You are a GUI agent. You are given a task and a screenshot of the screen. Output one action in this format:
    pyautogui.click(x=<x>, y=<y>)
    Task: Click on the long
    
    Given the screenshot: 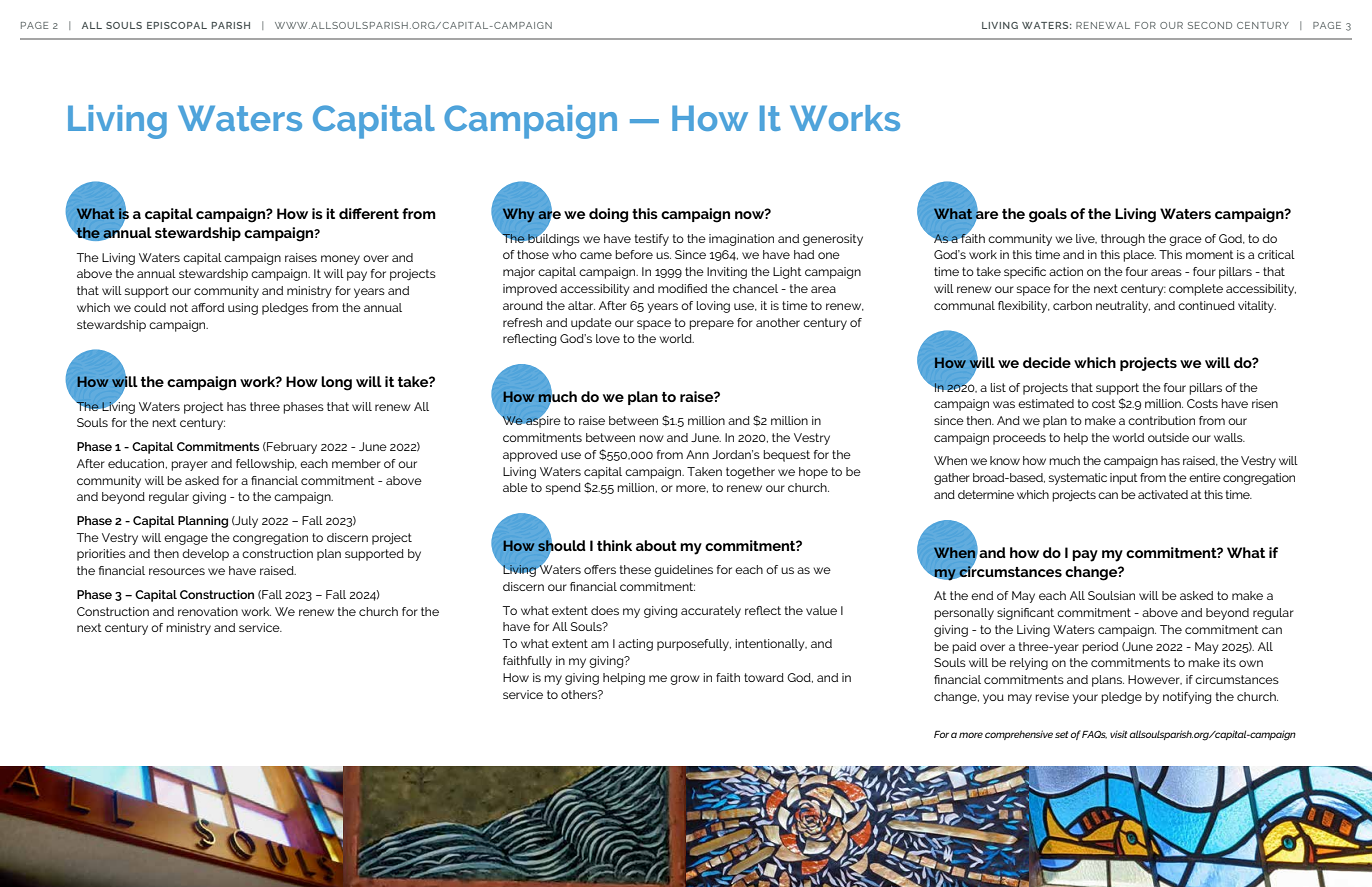 What is the action you would take?
    pyautogui.click(x=336, y=383)
